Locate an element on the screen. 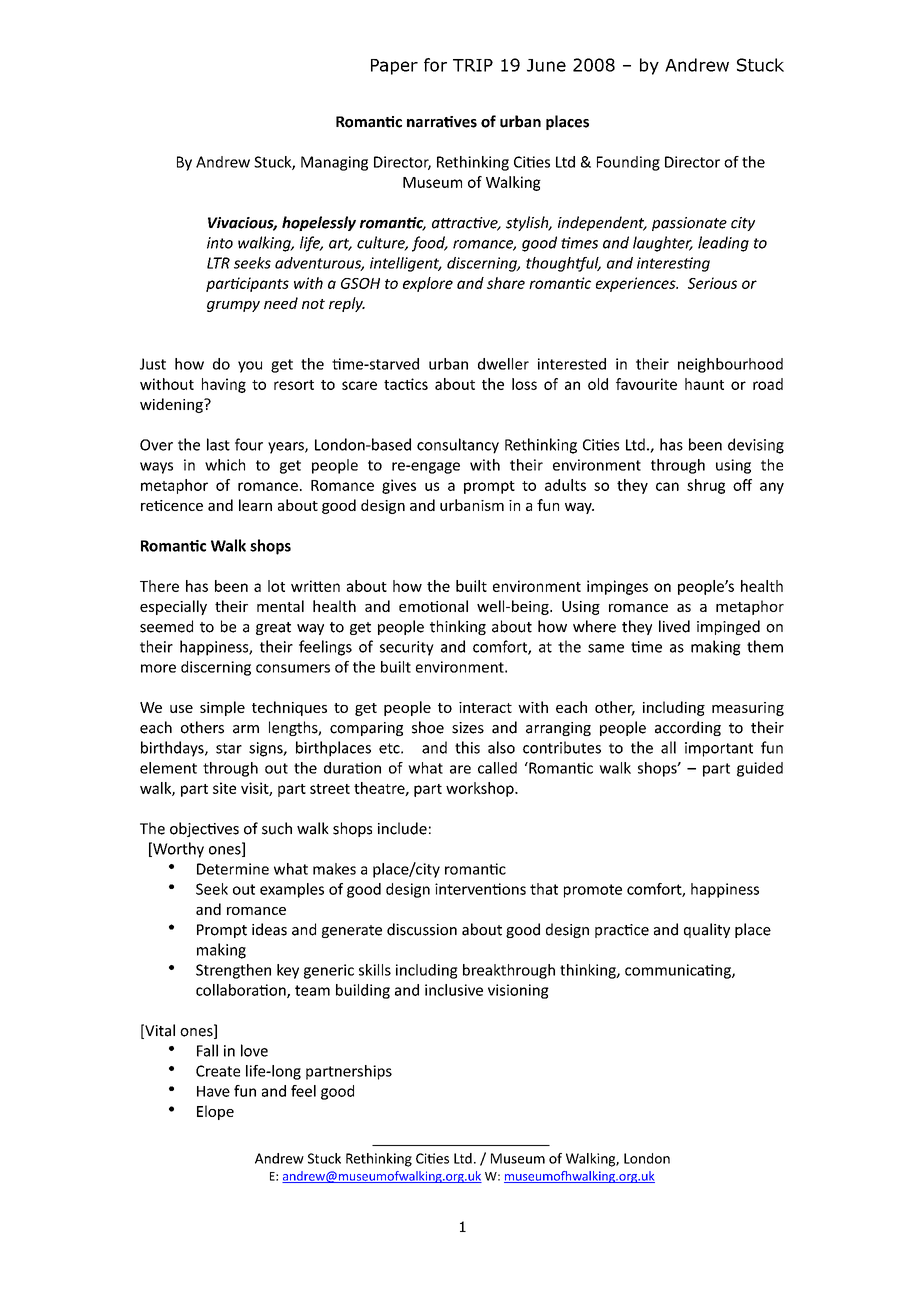 This screenshot has height=1308, width=924. explore is located at coordinates (428, 284).
